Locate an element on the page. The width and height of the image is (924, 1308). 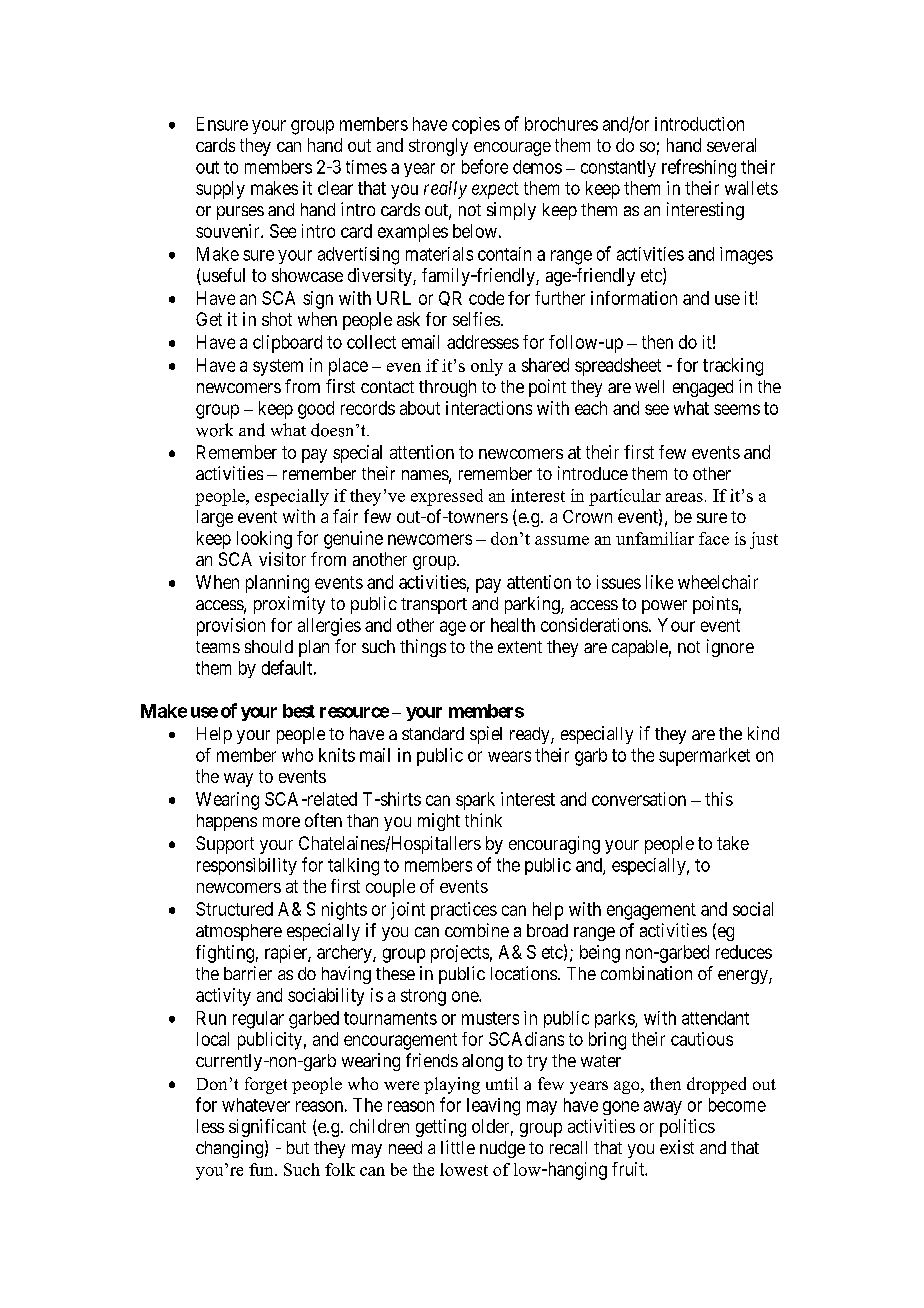
expressed is located at coordinates (447, 497).
